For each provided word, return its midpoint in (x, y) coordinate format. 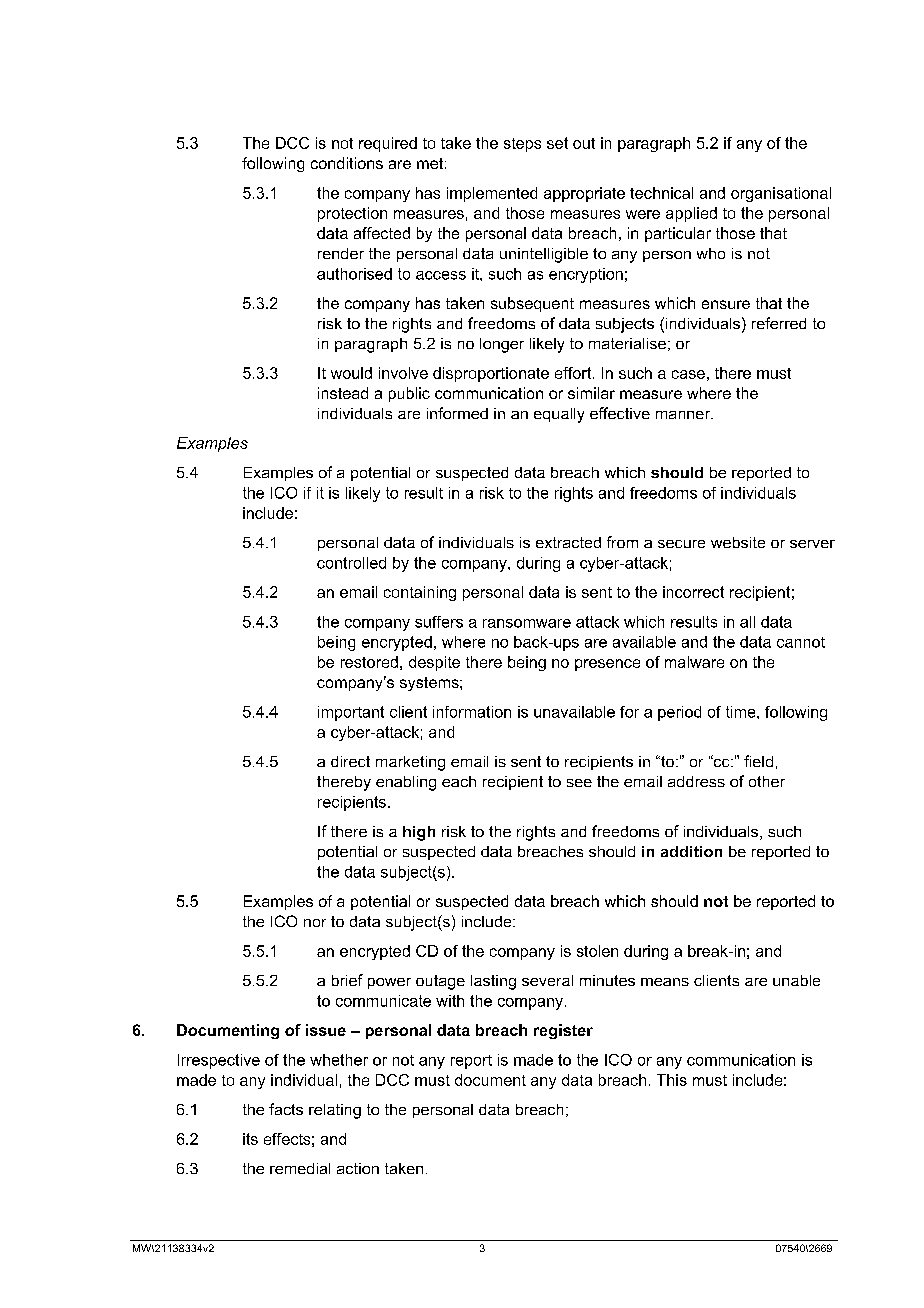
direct (350, 761)
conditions (347, 163)
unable (796, 980)
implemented (492, 194)
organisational (781, 194)
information (472, 712)
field (758, 761)
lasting (493, 982)
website (738, 542)
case (688, 374)
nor (315, 923)
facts (286, 1109)
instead (343, 393)
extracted (568, 542)
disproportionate (491, 374)
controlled (351, 563)
